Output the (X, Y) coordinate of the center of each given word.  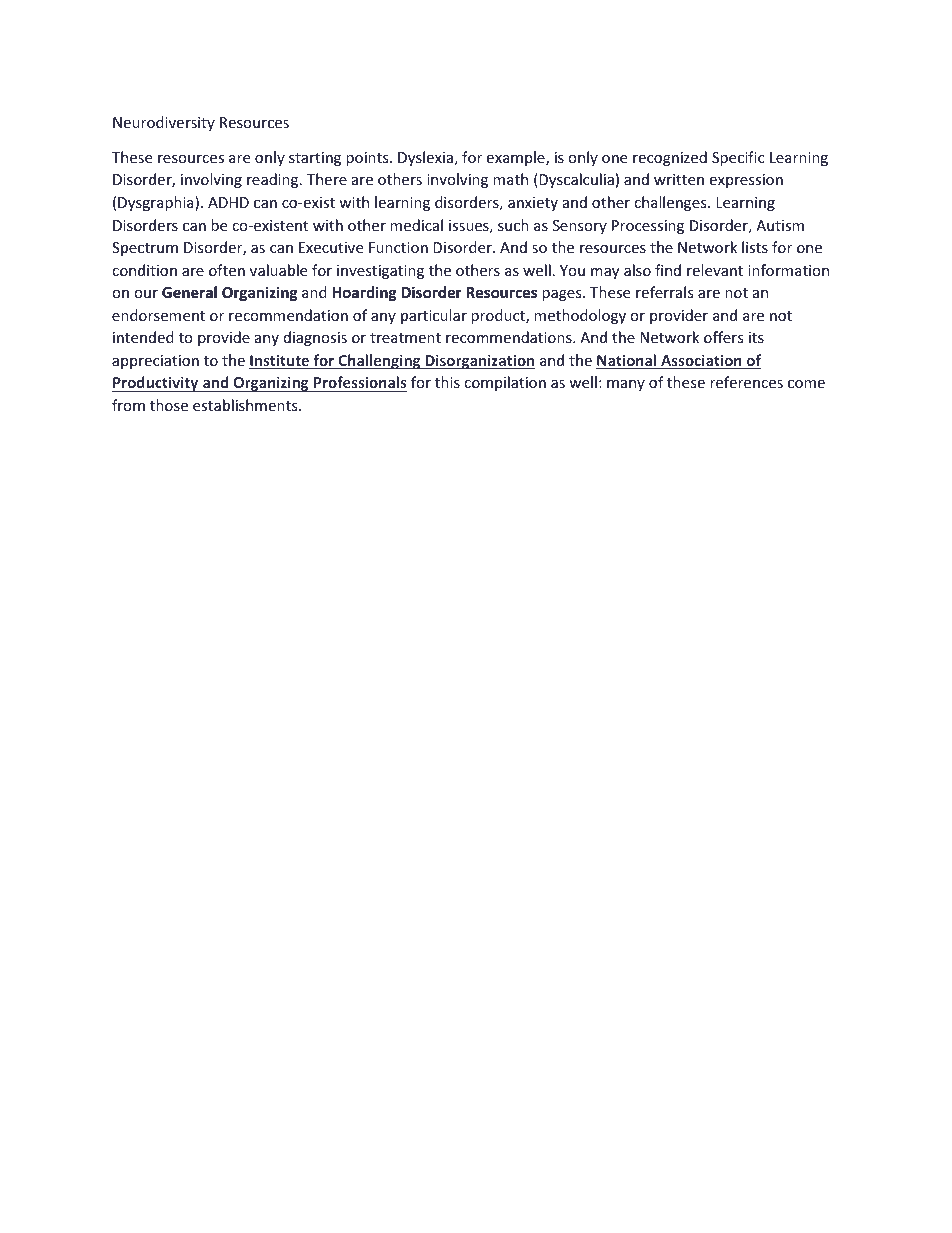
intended (143, 337)
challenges (671, 203)
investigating (380, 272)
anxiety (533, 204)
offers (724, 337)
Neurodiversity (164, 123)
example (516, 158)
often (227, 270)
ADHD (228, 202)
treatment (405, 338)
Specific (738, 158)
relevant (715, 270)
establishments (246, 405)
